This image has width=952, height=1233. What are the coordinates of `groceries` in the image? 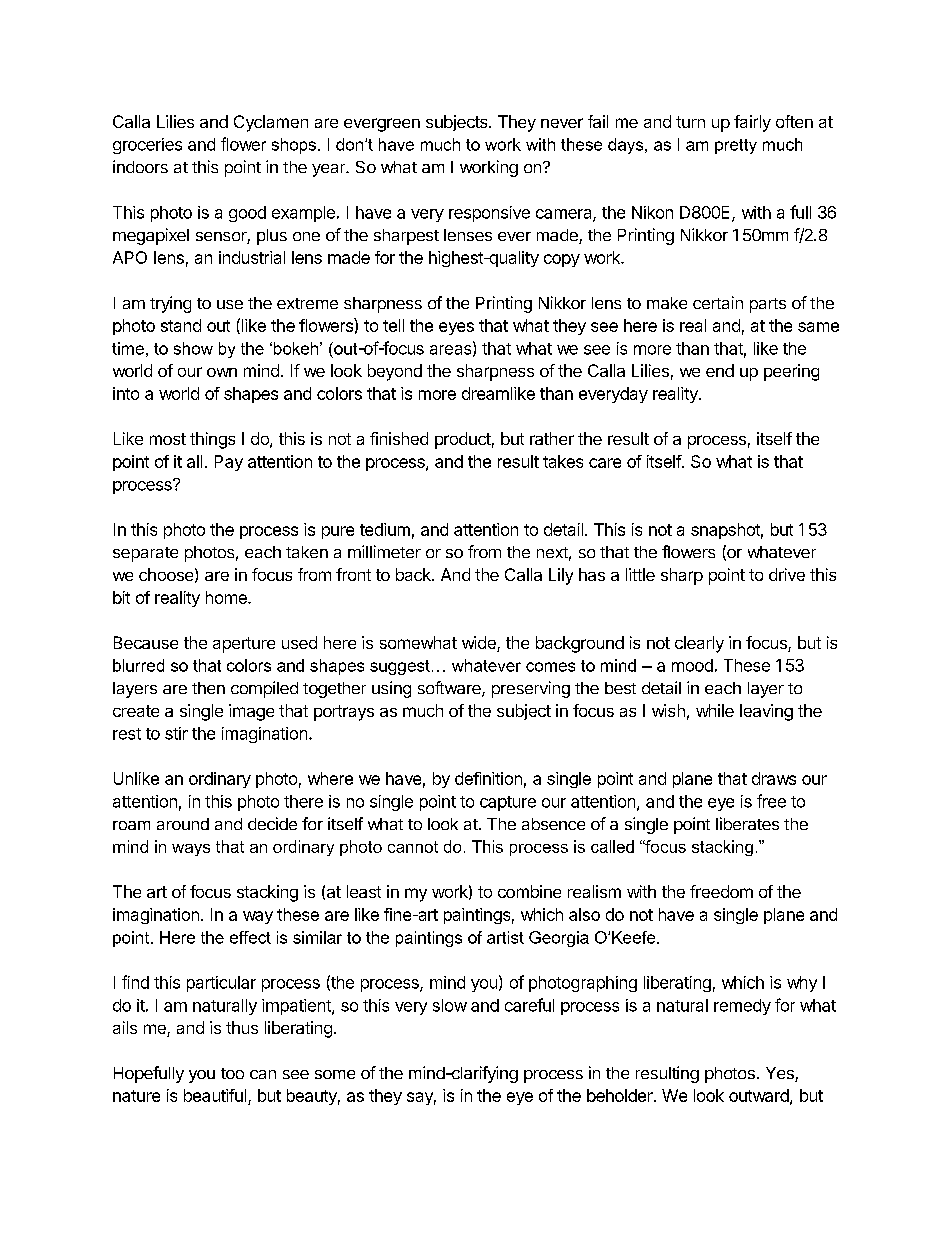 It's located at (147, 146).
